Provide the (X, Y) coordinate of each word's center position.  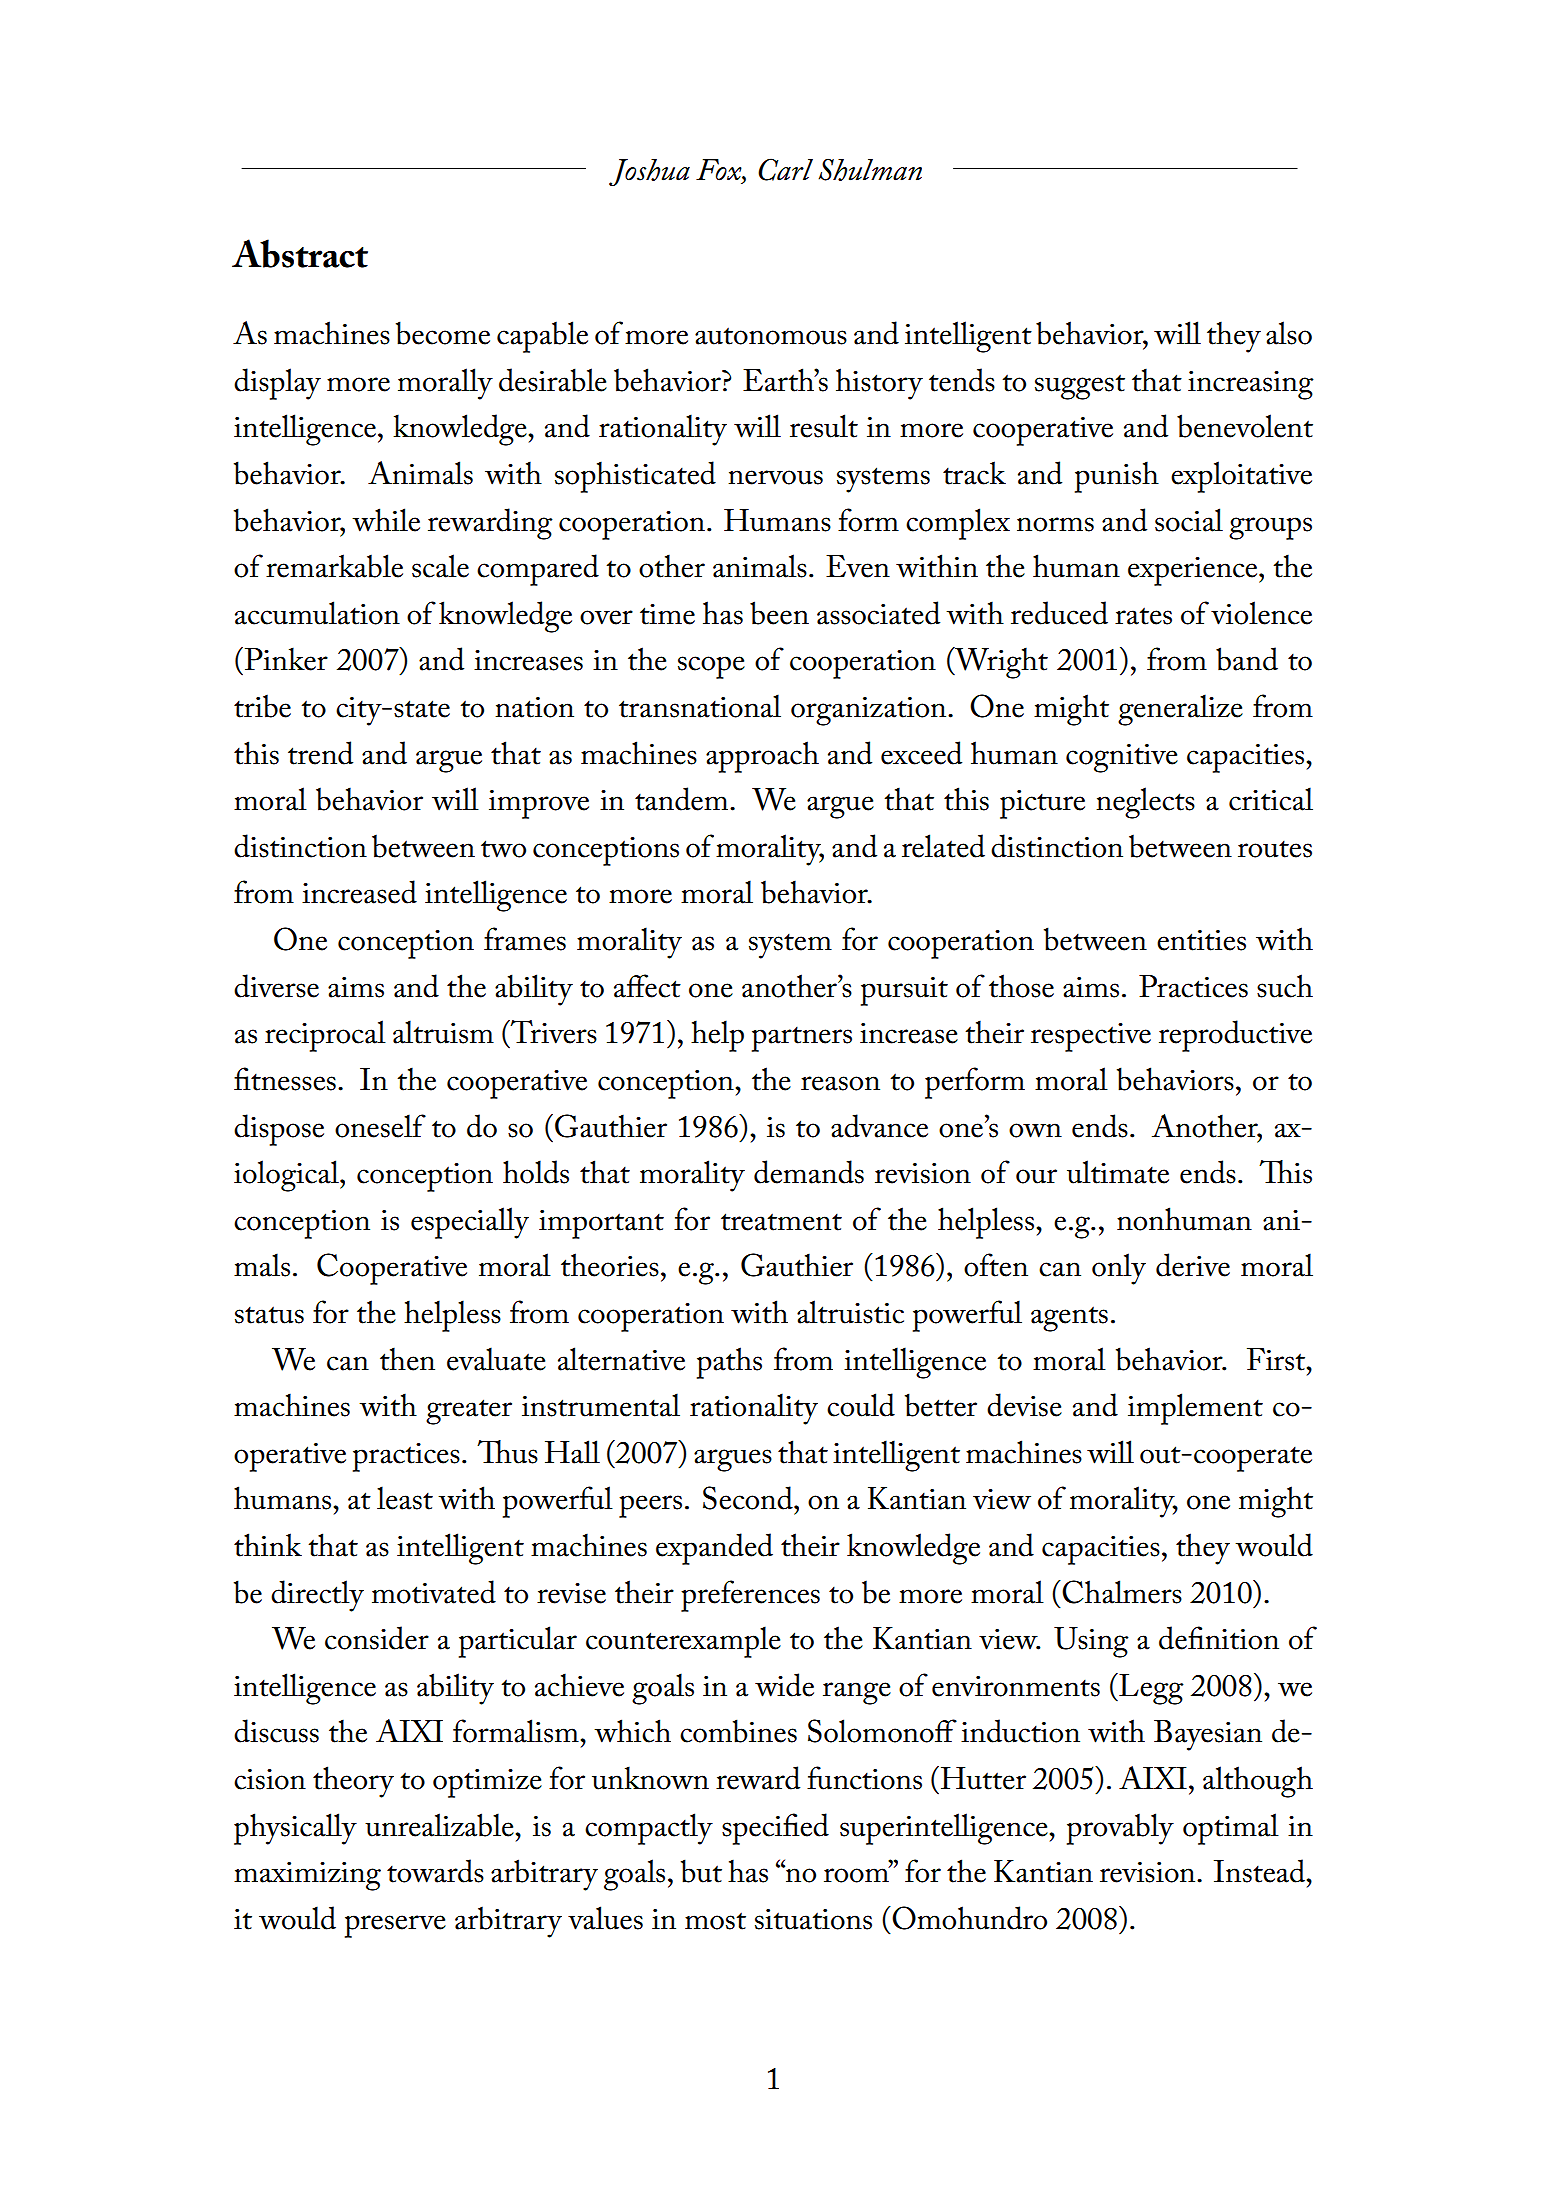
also (1289, 333)
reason (840, 1083)
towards (435, 1871)
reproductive (1235, 1036)
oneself (380, 1126)
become (443, 333)
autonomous (771, 336)
